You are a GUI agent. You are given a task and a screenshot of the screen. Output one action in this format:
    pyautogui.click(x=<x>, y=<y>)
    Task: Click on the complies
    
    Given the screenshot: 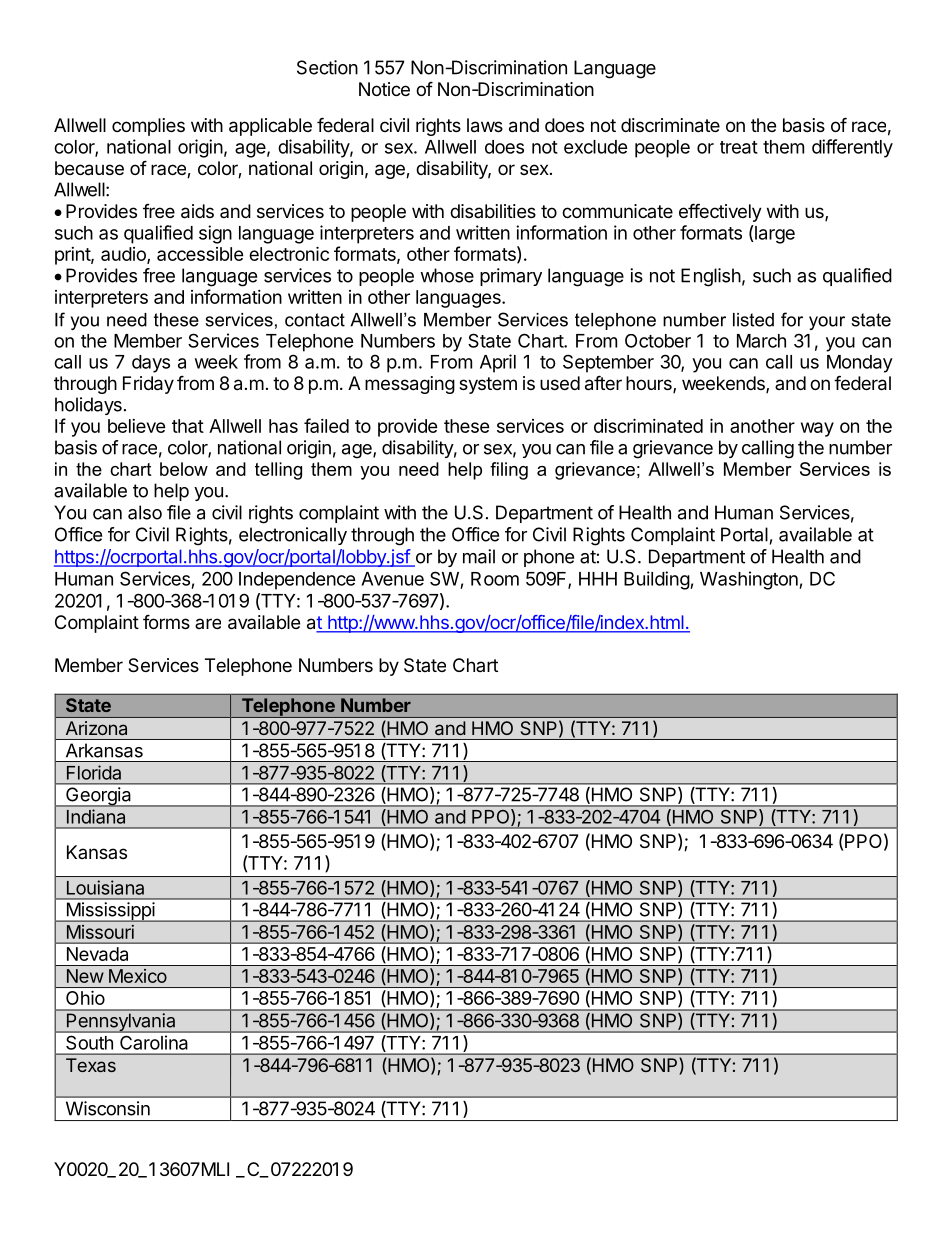 What is the action you would take?
    pyautogui.click(x=148, y=127)
